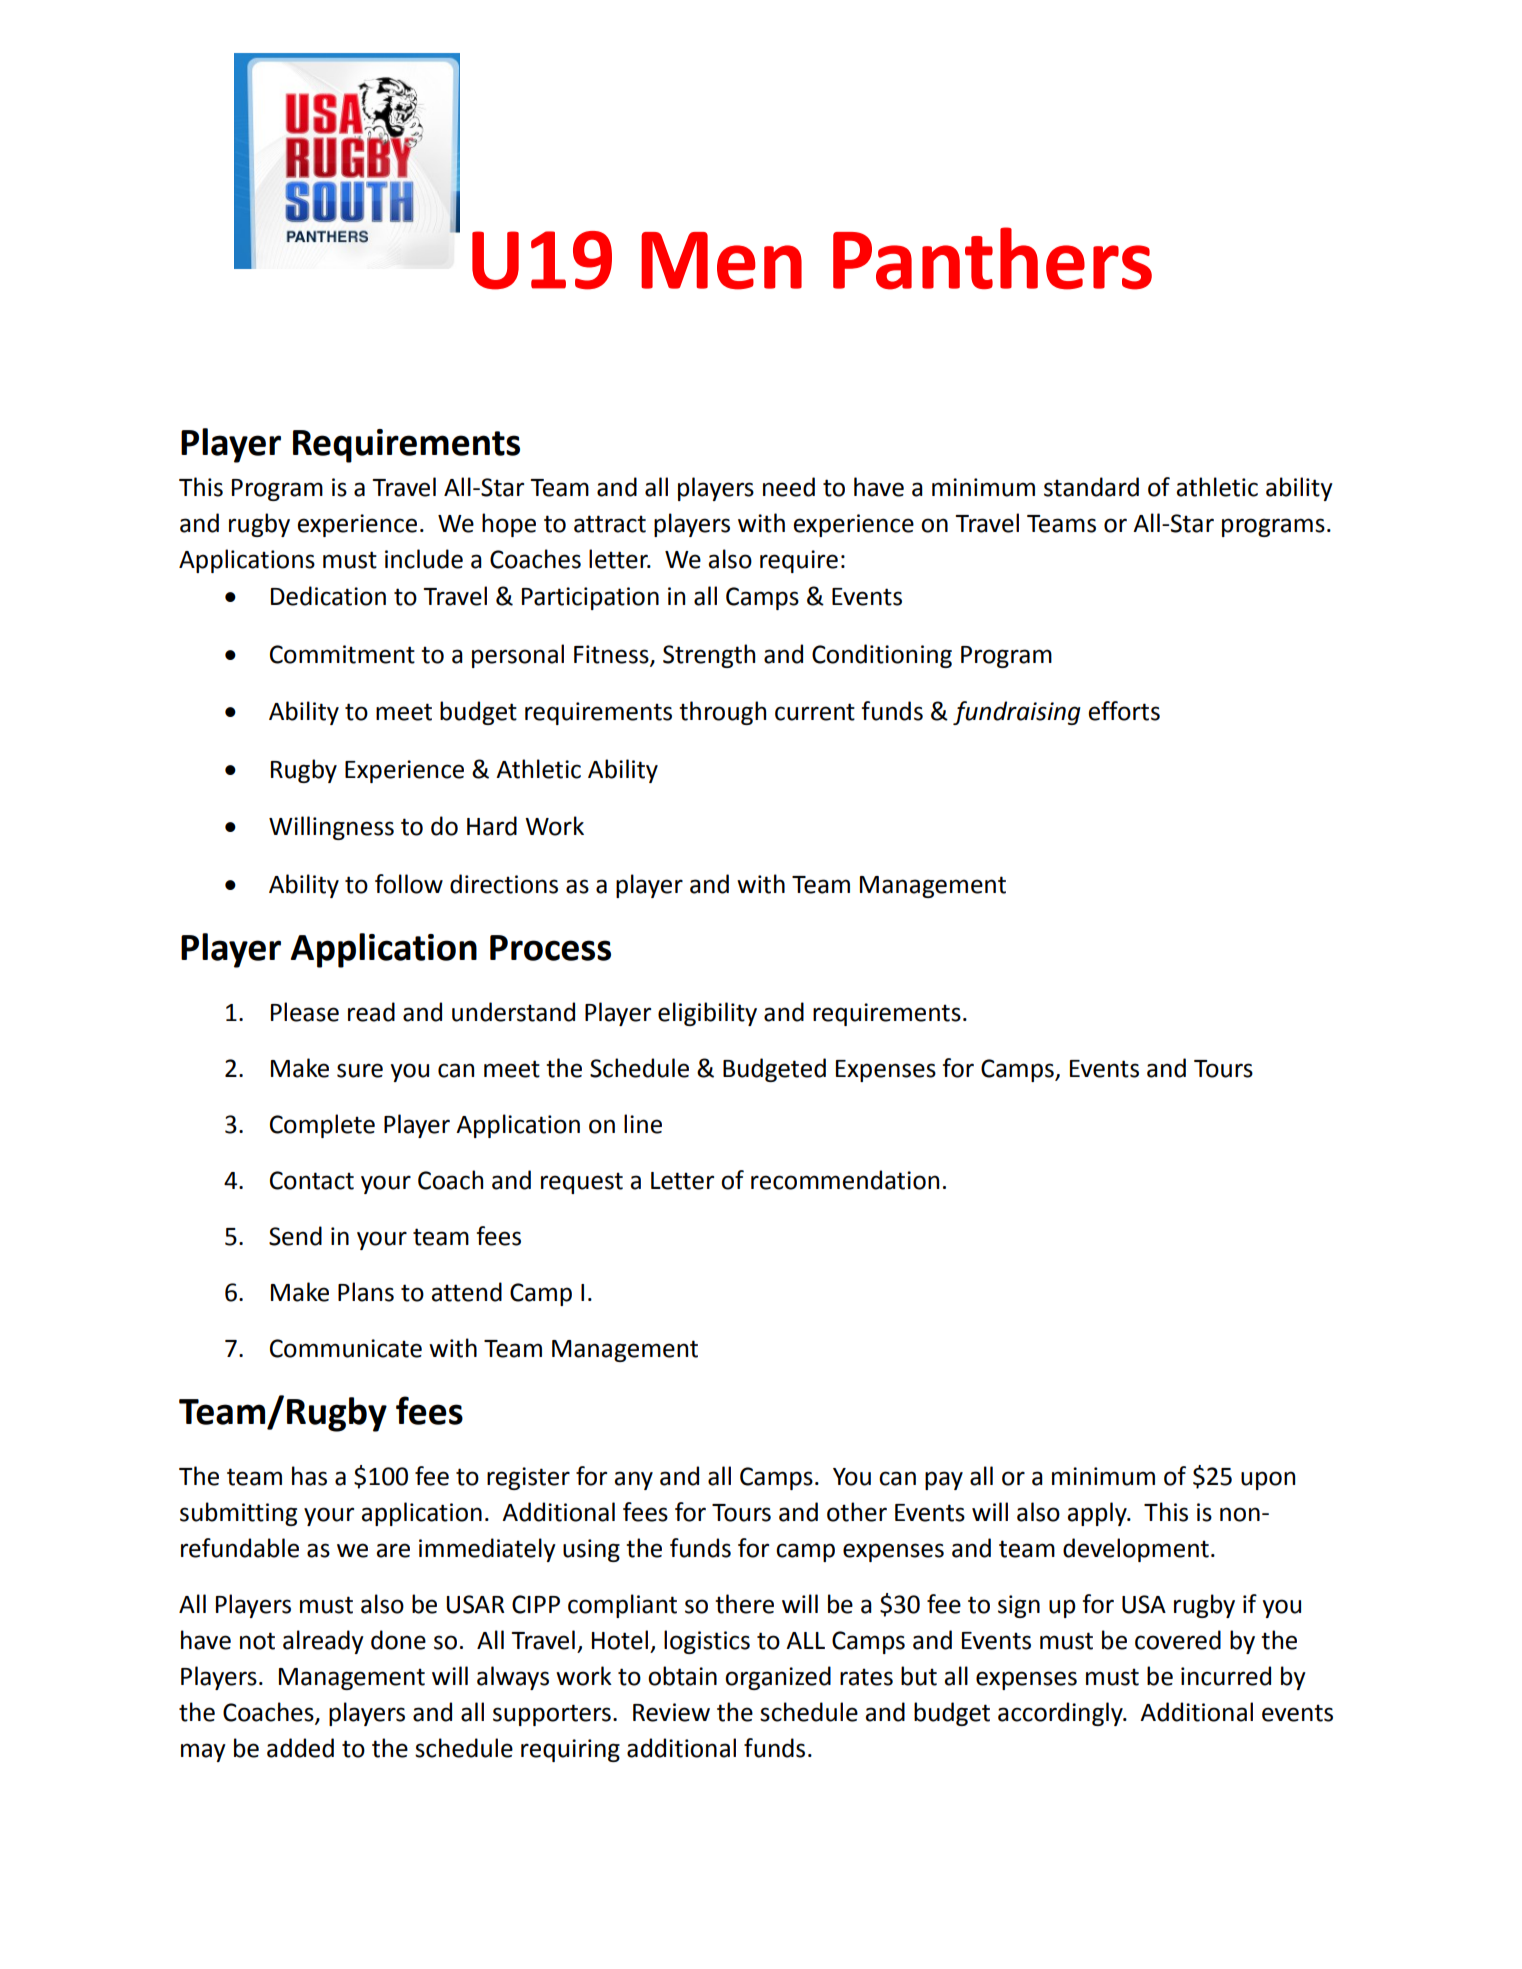  Describe the element at coordinates (789, 487) in the document. I see `need` at that location.
